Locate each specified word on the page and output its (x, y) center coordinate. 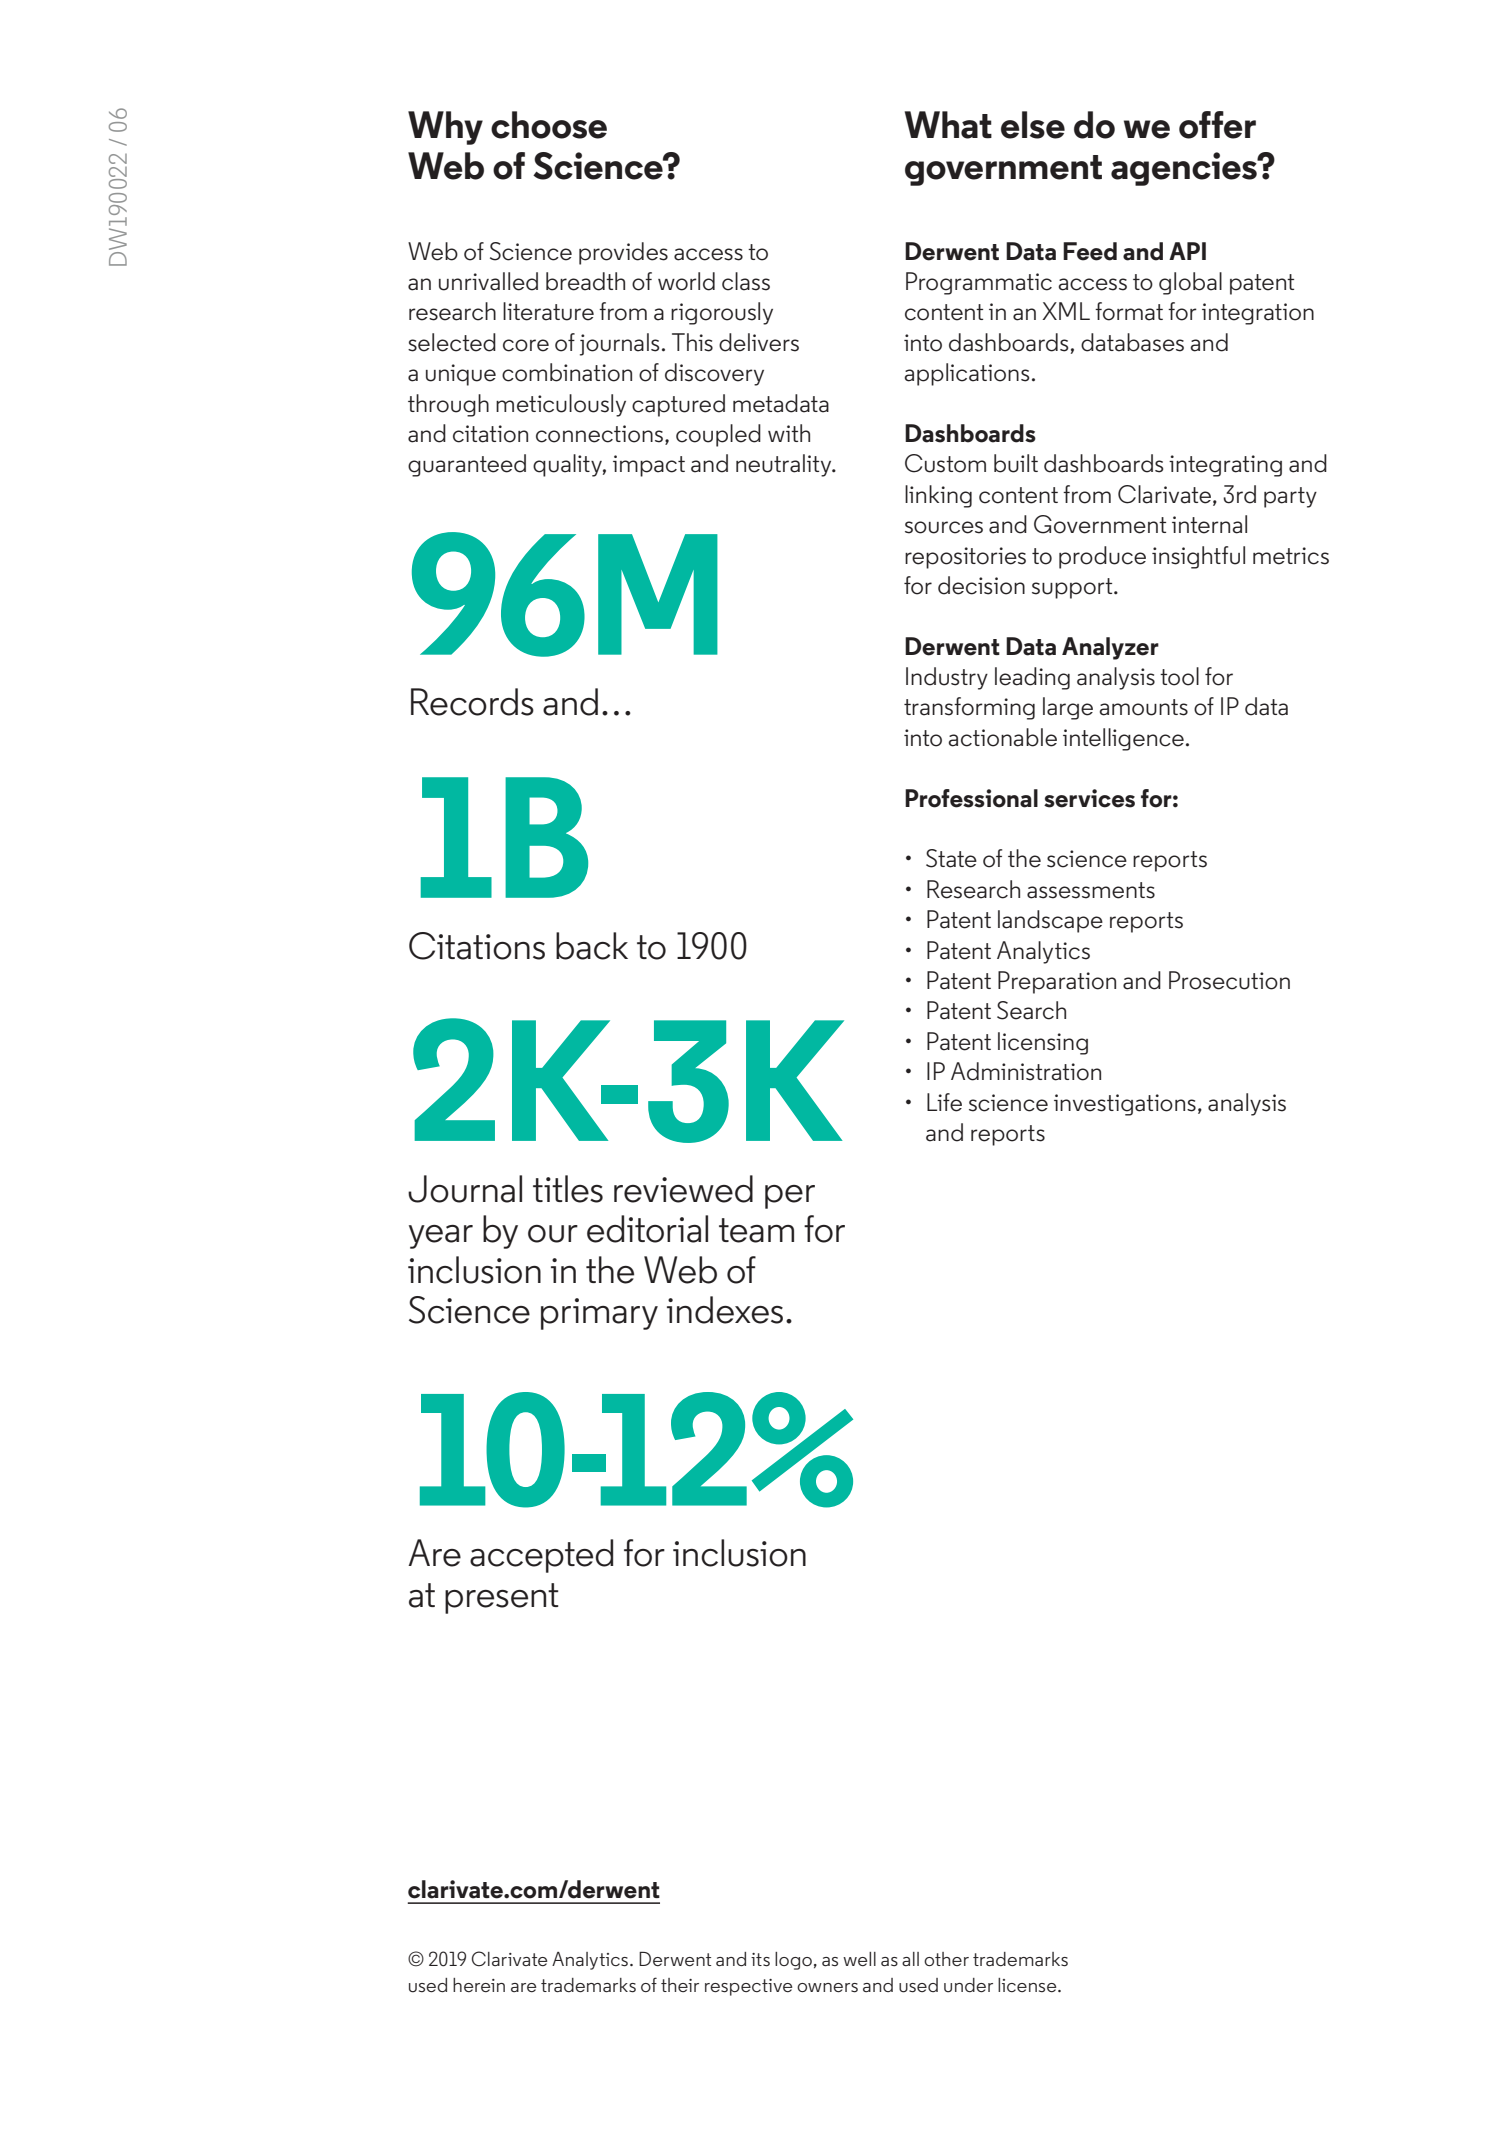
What (948, 125)
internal (1209, 524)
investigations (1125, 1105)
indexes (725, 1310)
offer (1217, 125)
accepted (541, 1556)
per (790, 1197)
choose (549, 125)
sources (944, 527)
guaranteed (467, 465)
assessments (1091, 890)
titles (568, 1189)
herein (479, 1985)
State (951, 858)
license (1028, 1985)
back (592, 946)
